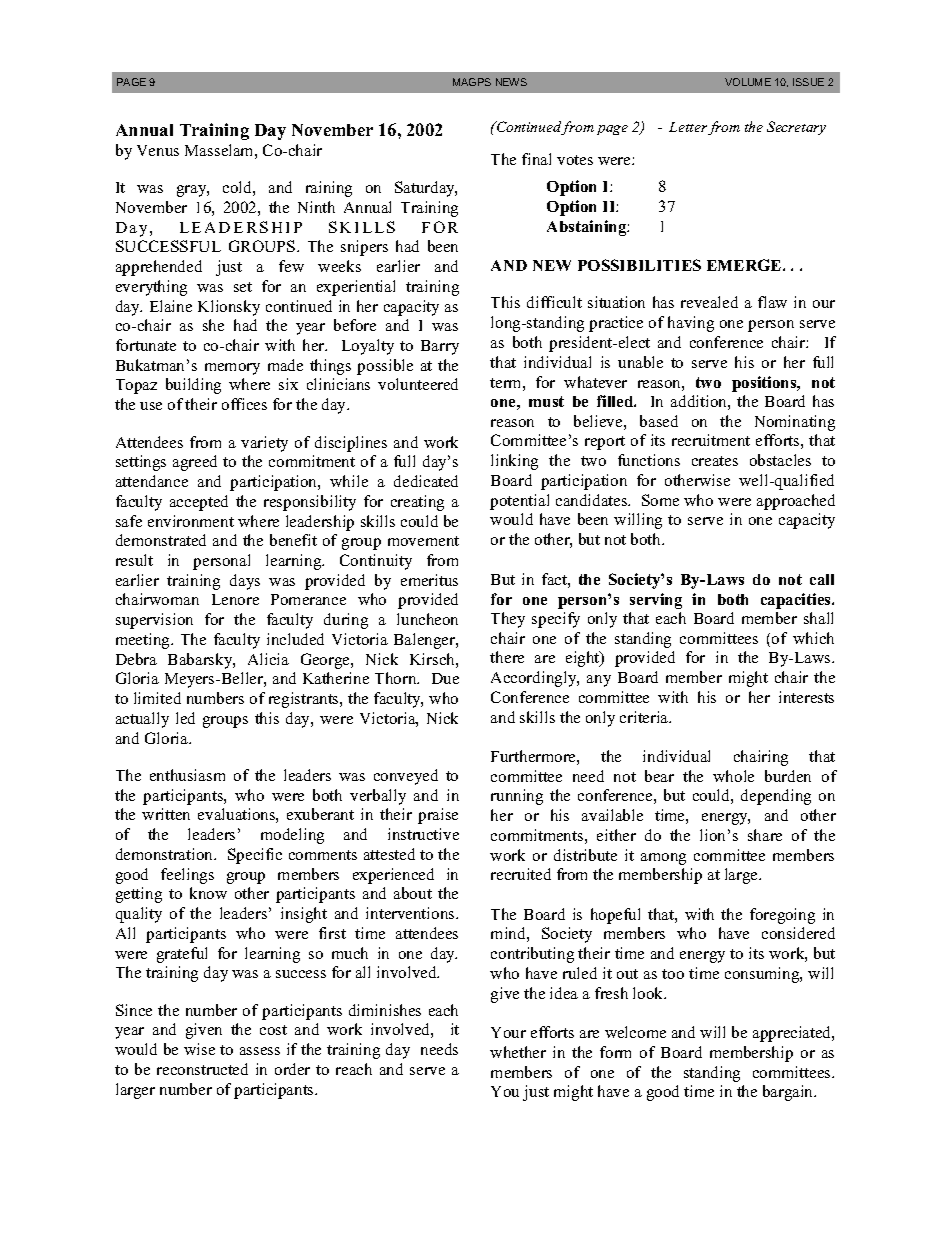 Image resolution: width=952 pixels, height=1233 pixels. Describe the element at coordinates (748, 82) in the screenshot. I see `VOLUME` at that location.
